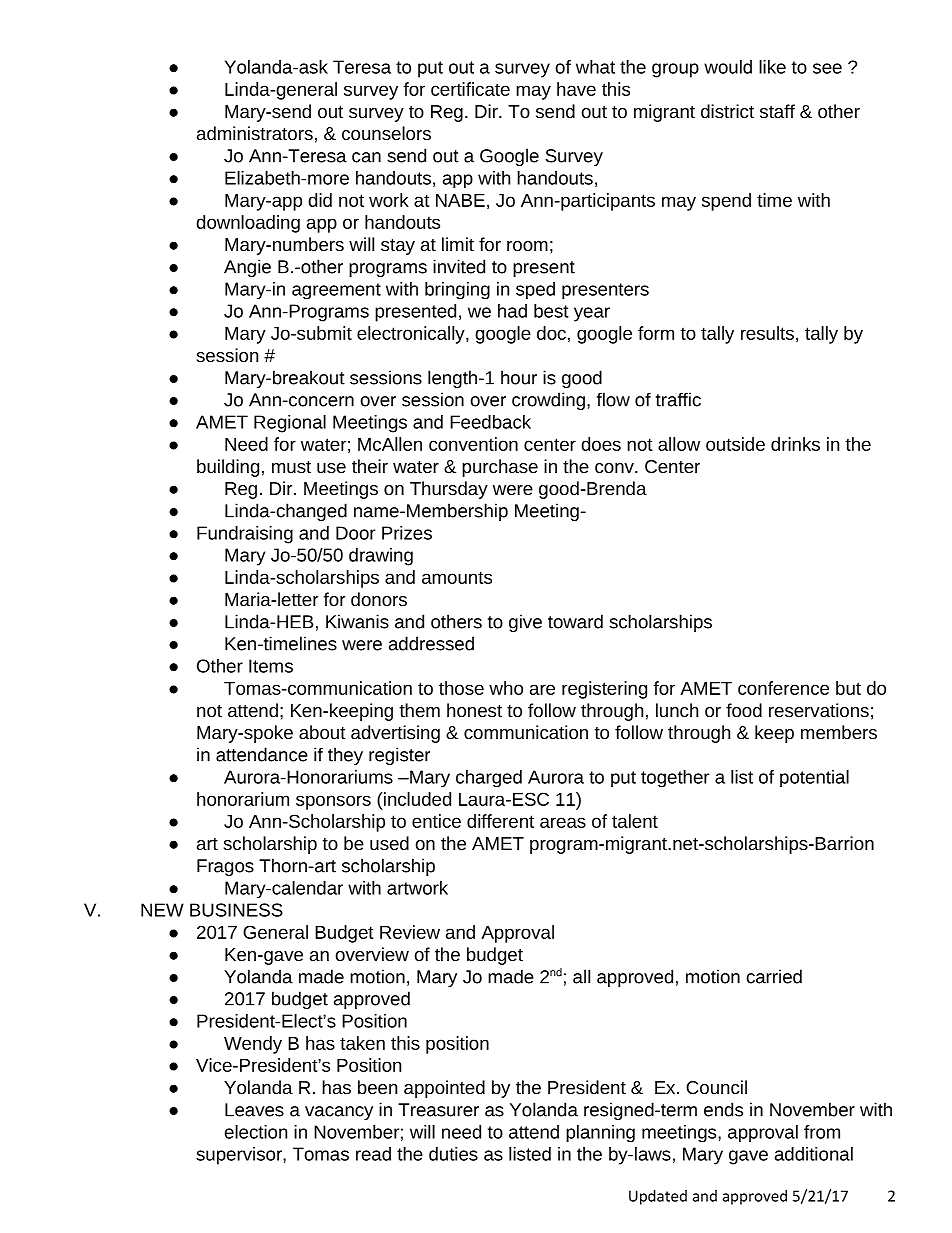 Image resolution: width=952 pixels, height=1233 pixels. Describe the element at coordinates (453, 1154) in the screenshot. I see `duties` at that location.
